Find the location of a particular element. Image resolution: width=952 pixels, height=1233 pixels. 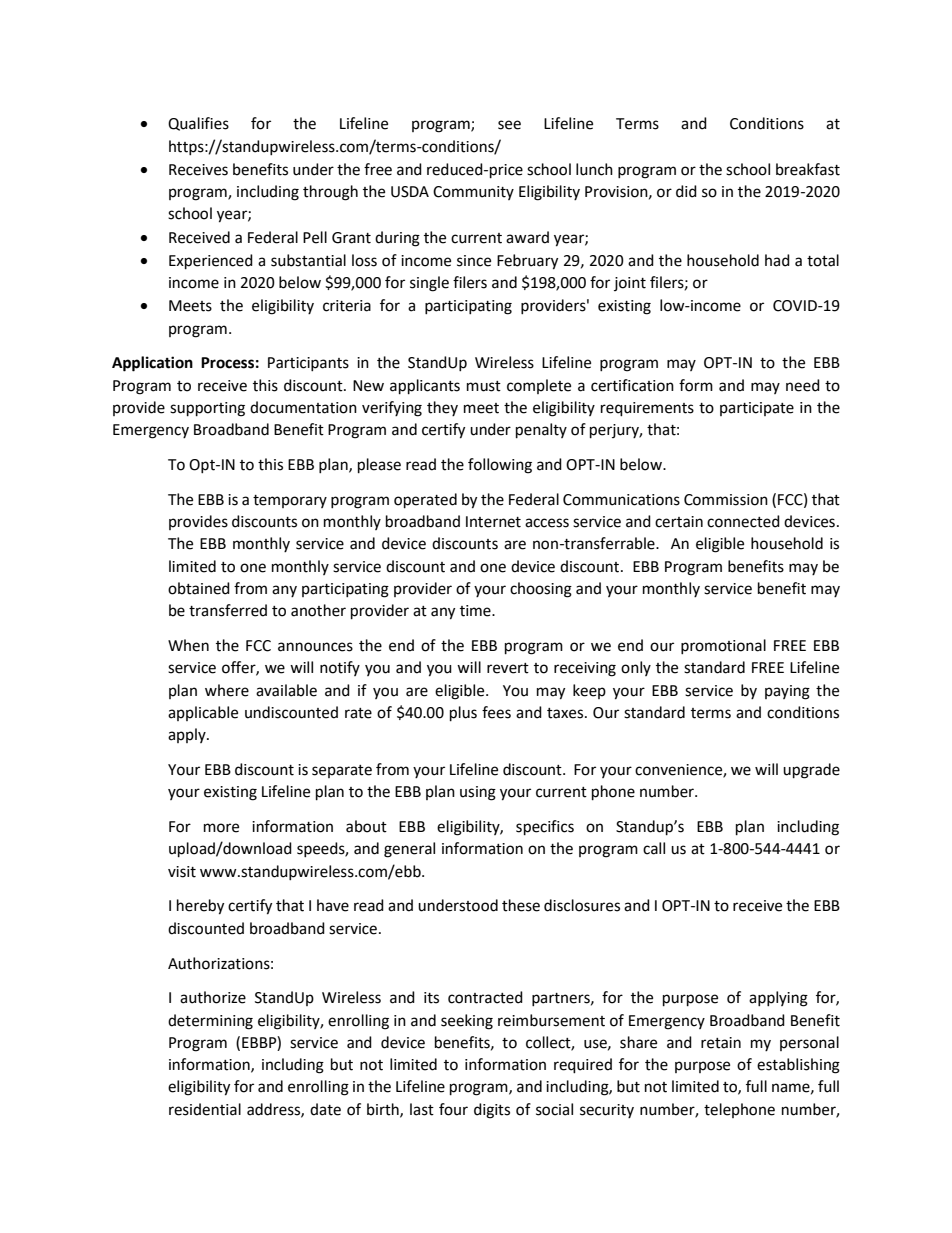

digits is located at coordinates (492, 1111).
